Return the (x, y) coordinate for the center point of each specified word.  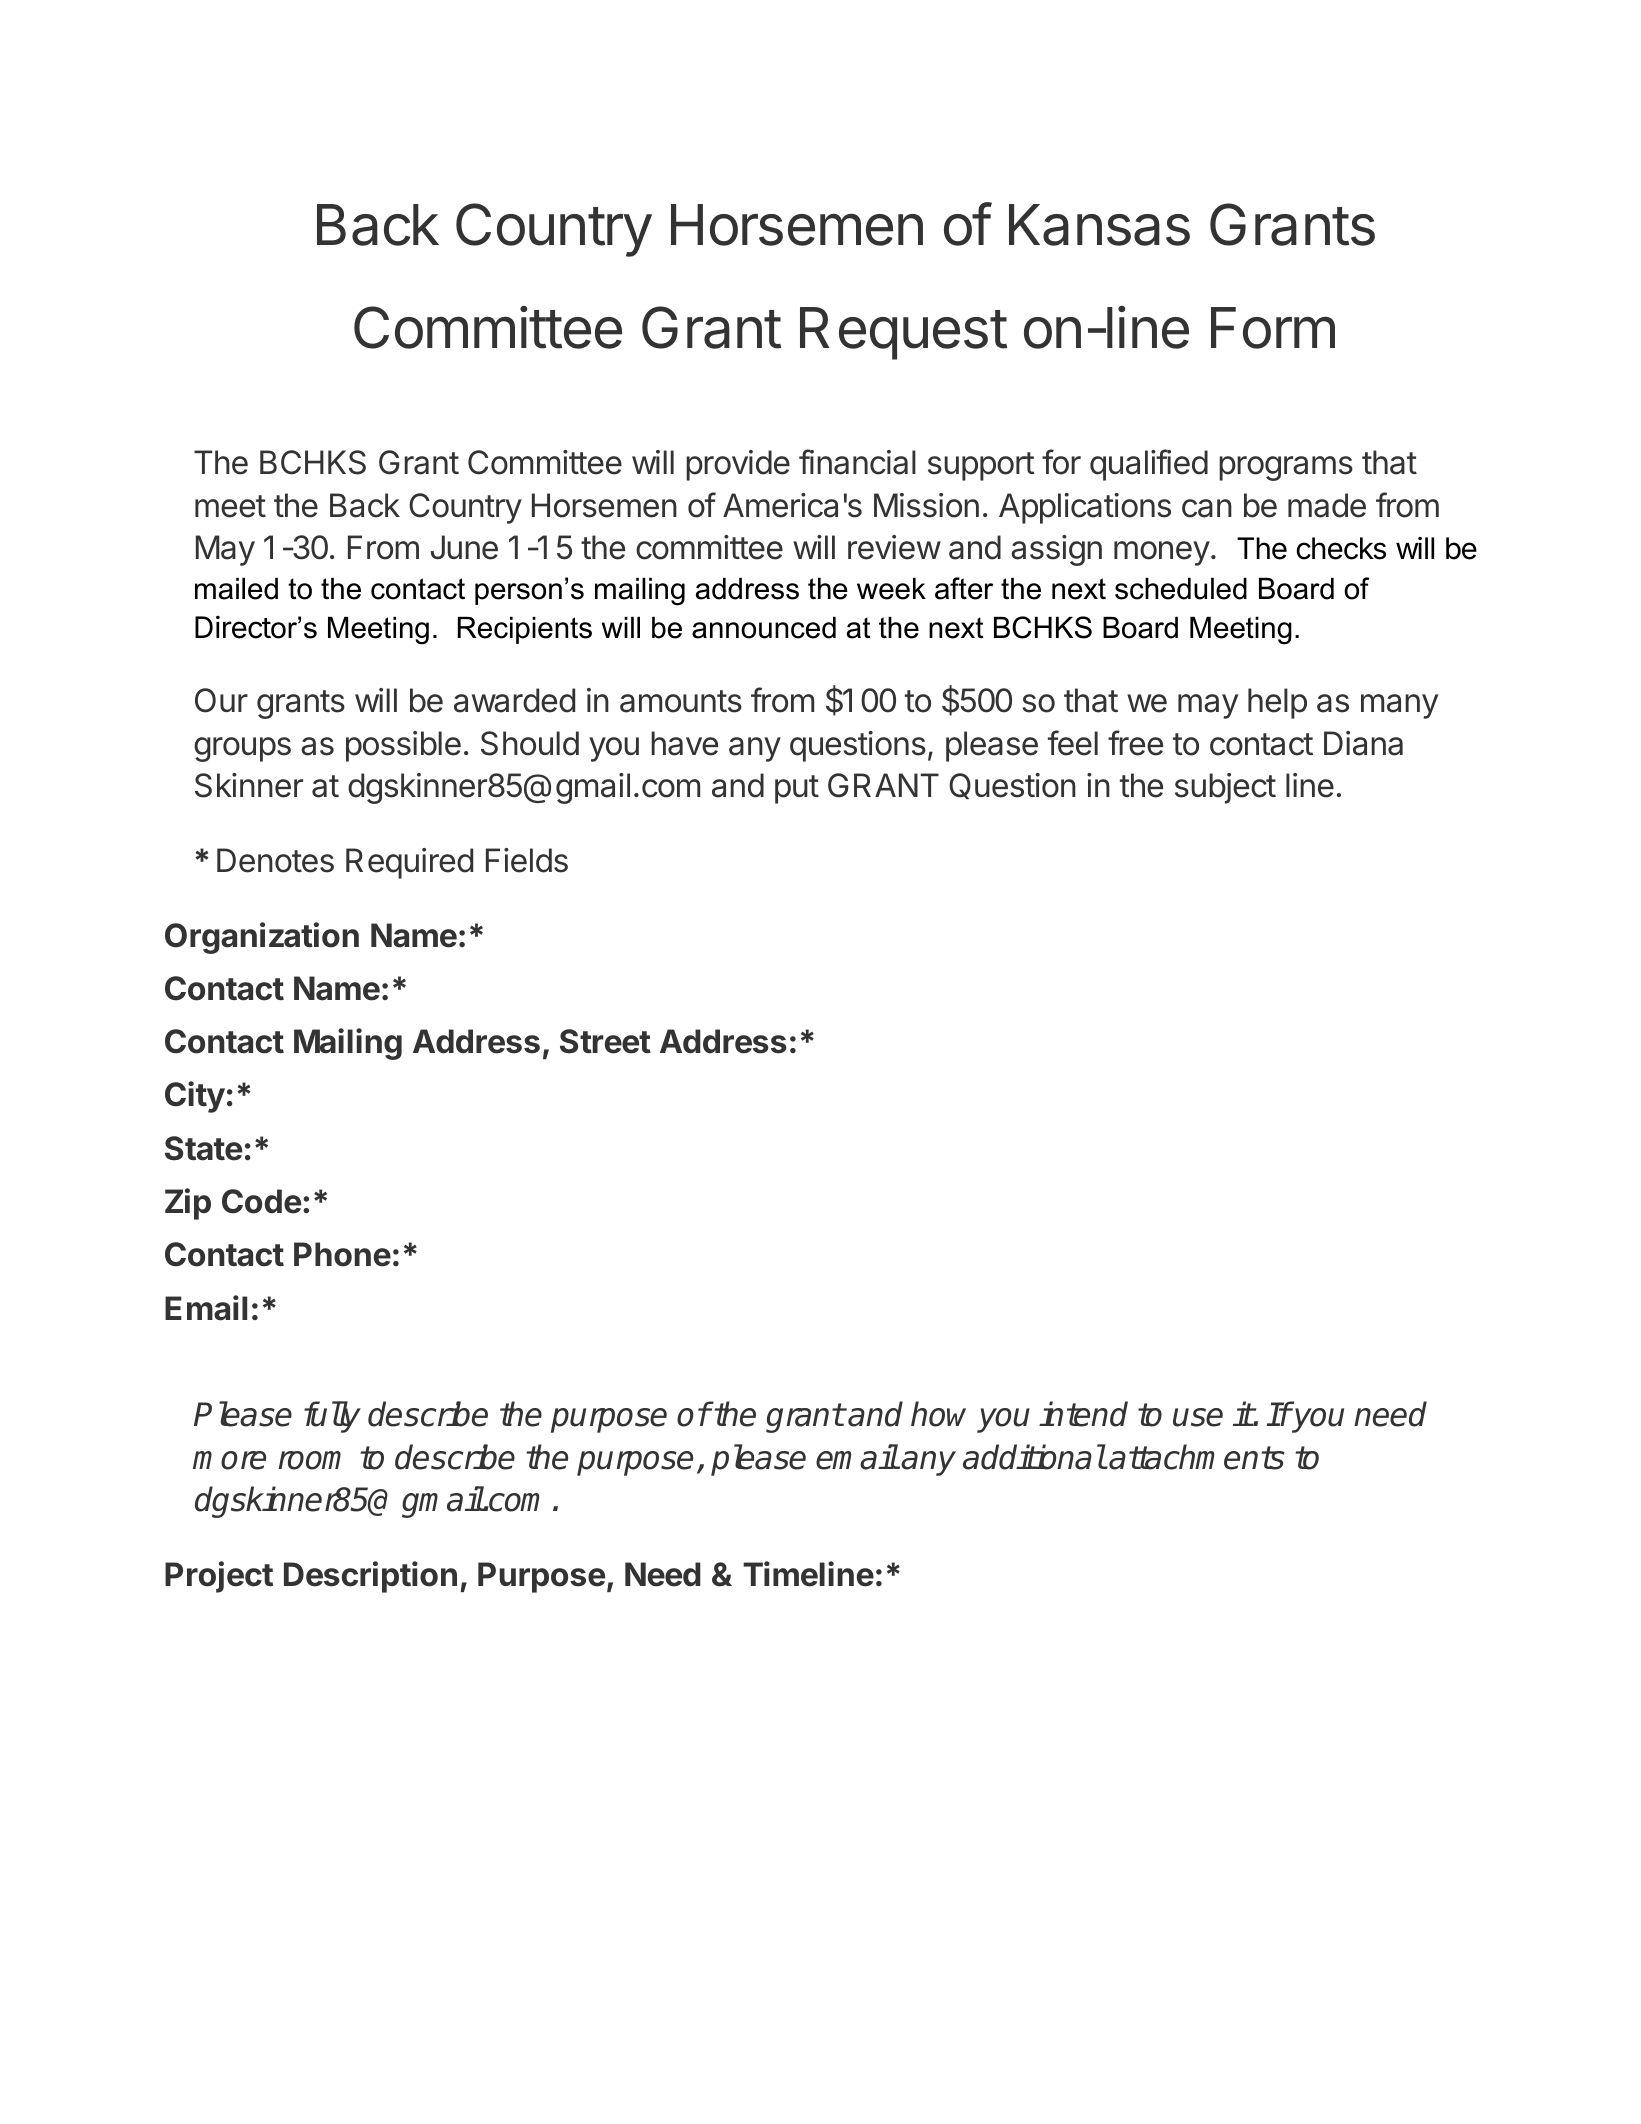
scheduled (1181, 589)
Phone (342, 1254)
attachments (1197, 1457)
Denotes (275, 860)
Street (605, 1041)
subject (1225, 788)
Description (370, 1577)
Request (903, 333)
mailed (236, 589)
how (938, 1414)
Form (1273, 328)
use (1198, 1417)
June (464, 547)
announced (764, 628)
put (797, 789)
